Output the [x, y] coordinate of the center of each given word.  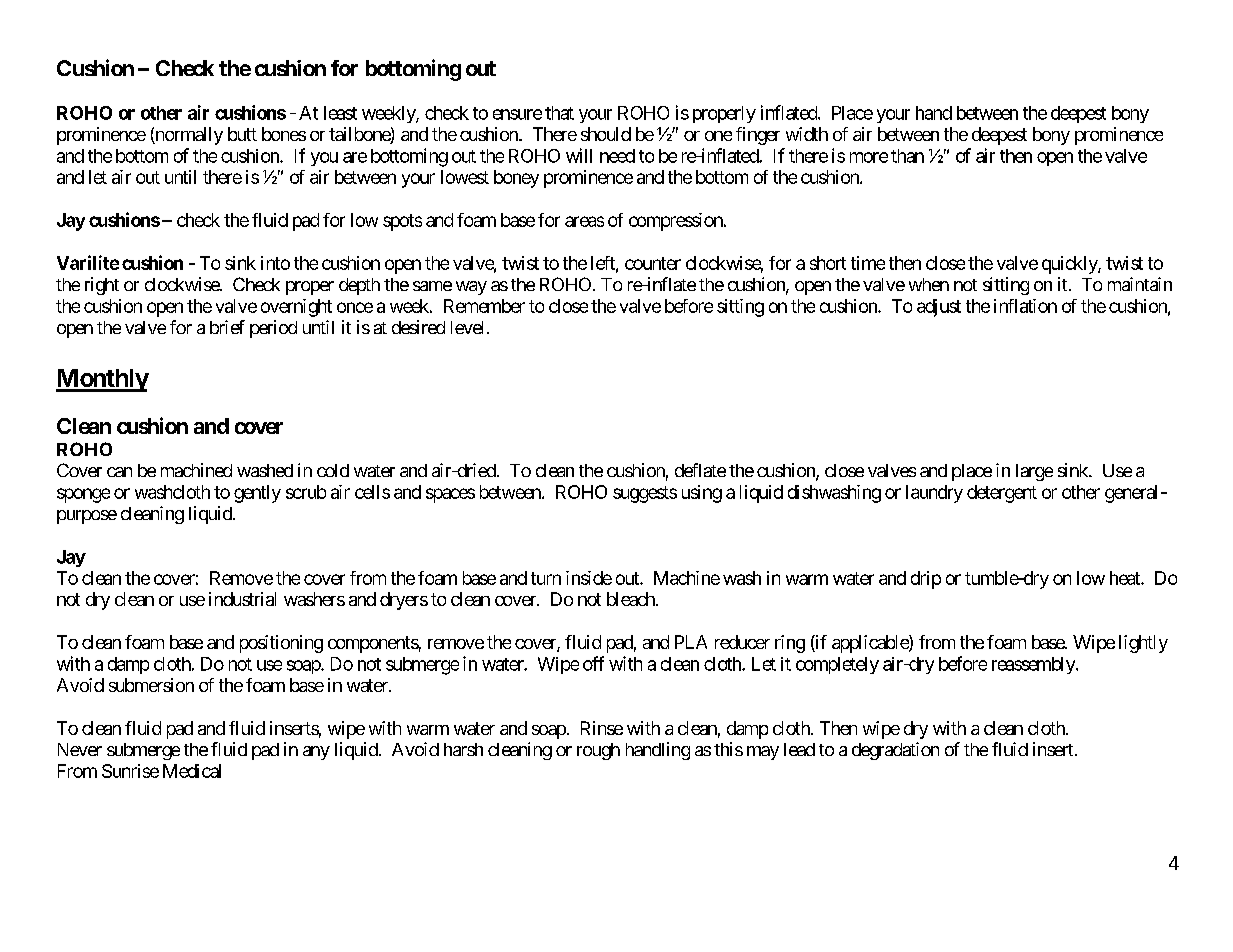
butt [242, 134]
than [907, 156]
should [606, 134]
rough [598, 751]
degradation [895, 751]
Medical [192, 771]
